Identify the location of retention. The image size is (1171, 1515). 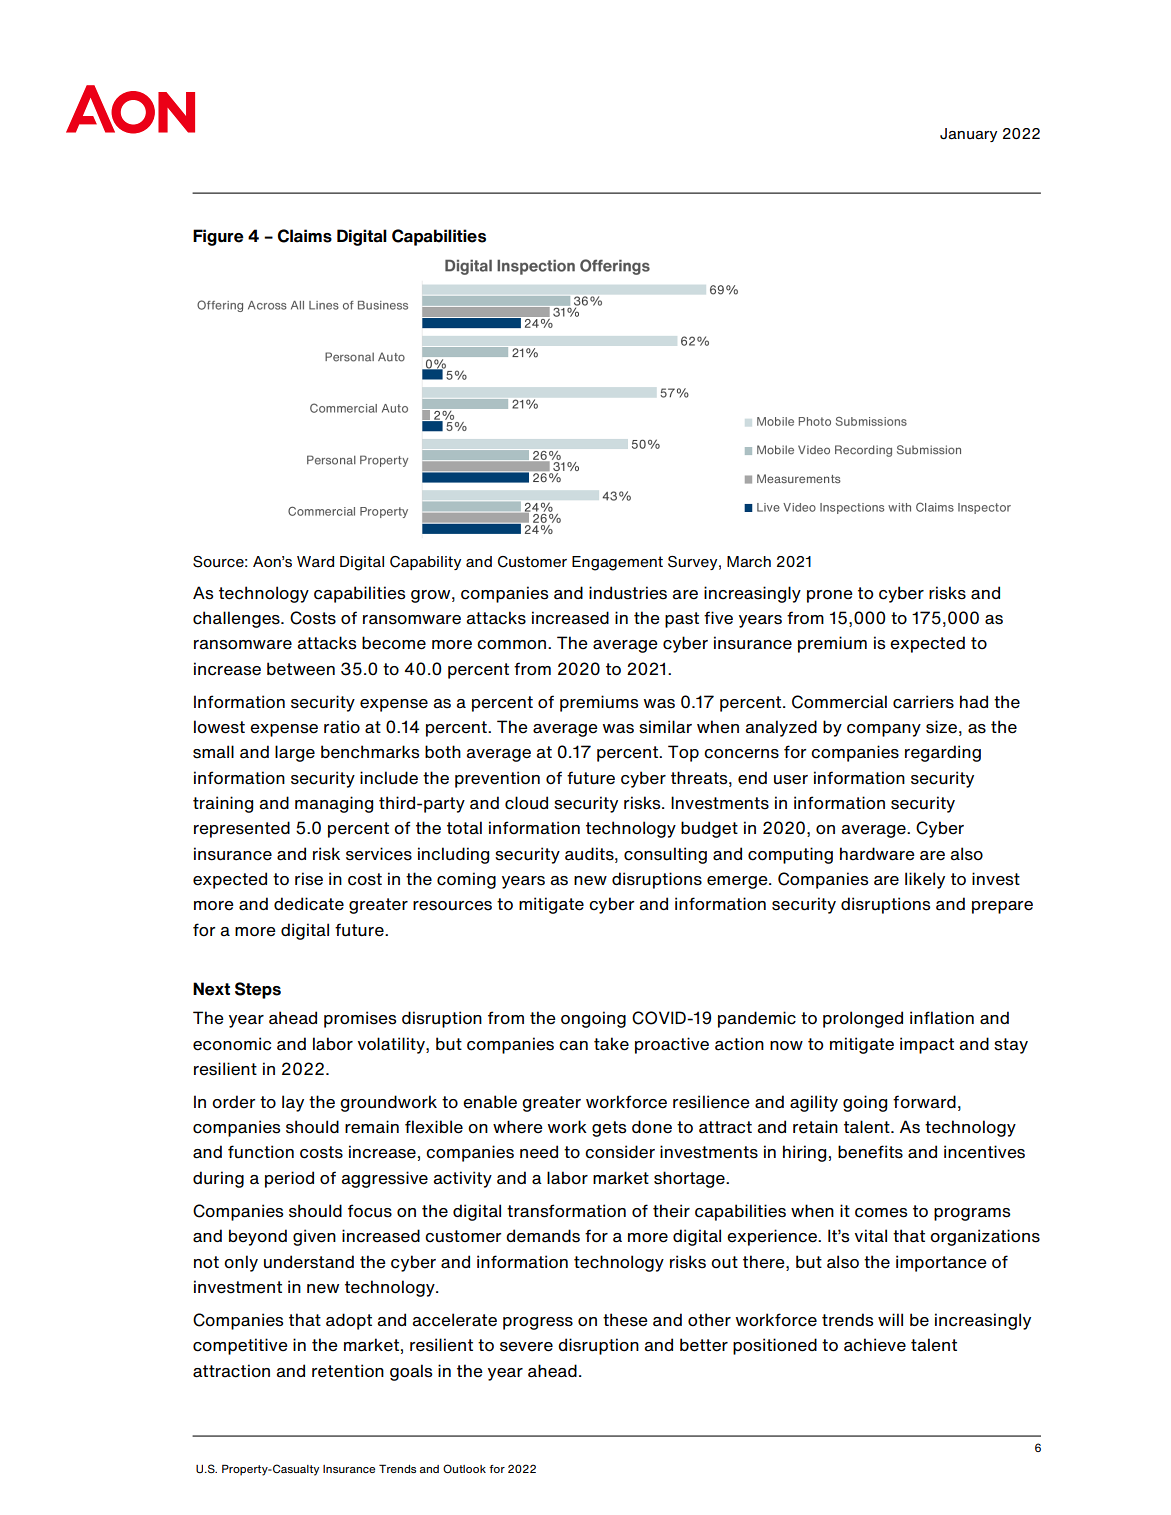
(348, 1371).
